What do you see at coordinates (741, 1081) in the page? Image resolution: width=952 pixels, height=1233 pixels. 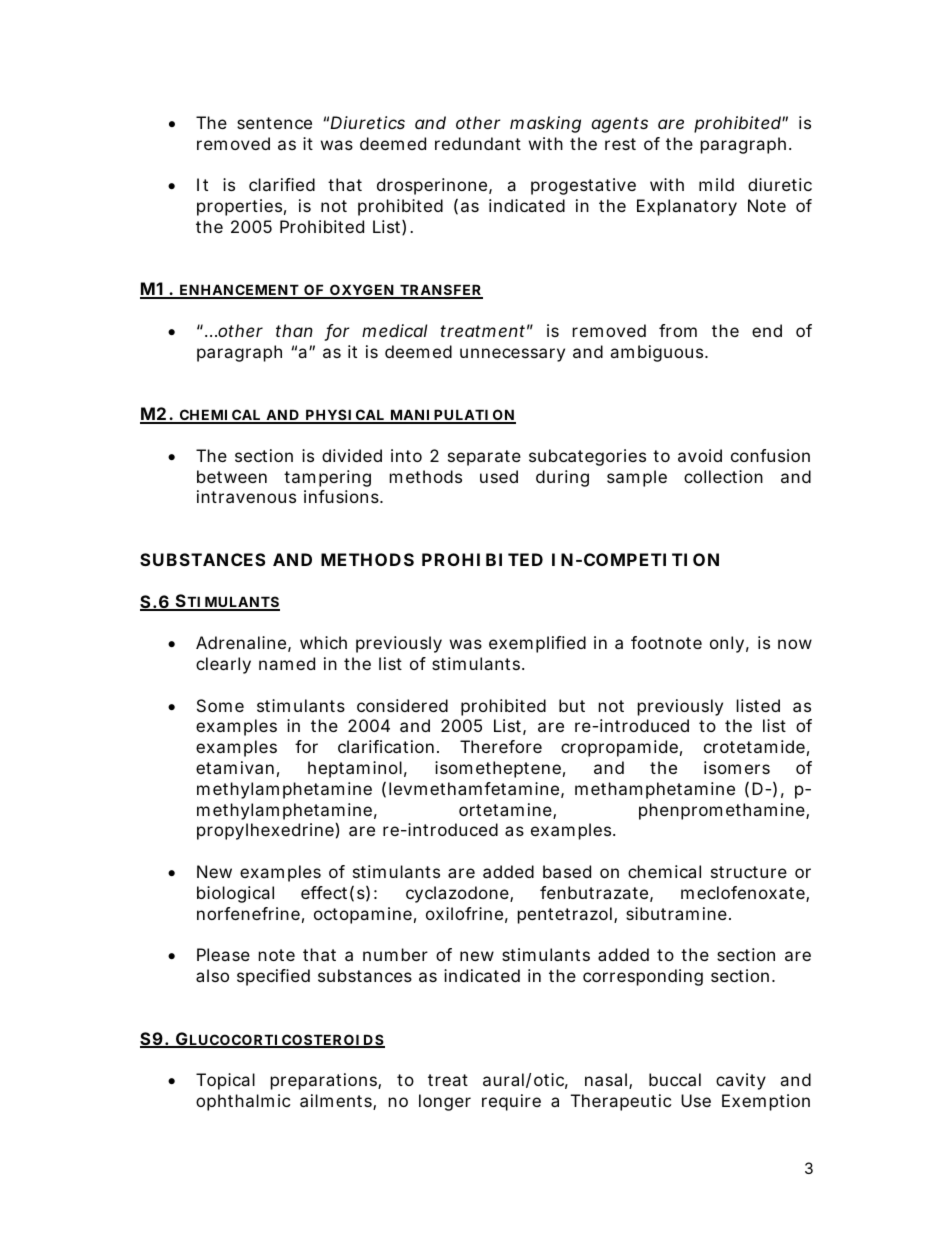 I see `cavity` at bounding box center [741, 1081].
